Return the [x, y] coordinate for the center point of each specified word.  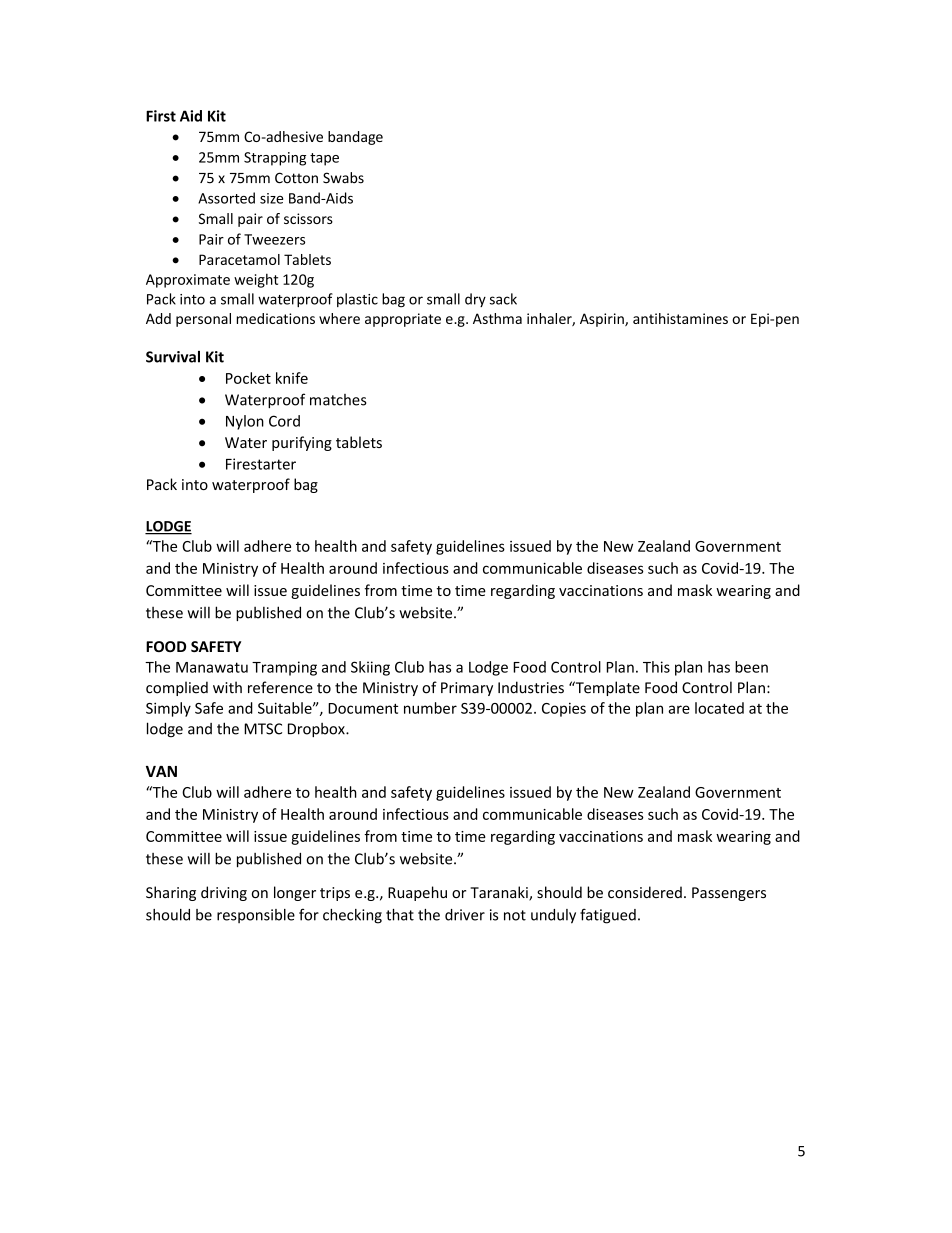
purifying [302, 443]
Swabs [343, 178]
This [656, 667]
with [227, 687]
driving [224, 893]
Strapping [275, 159]
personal [203, 320]
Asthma [497, 318]
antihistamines [680, 318]
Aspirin [603, 320]
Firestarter [261, 464]
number [430, 708]
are [679, 709]
